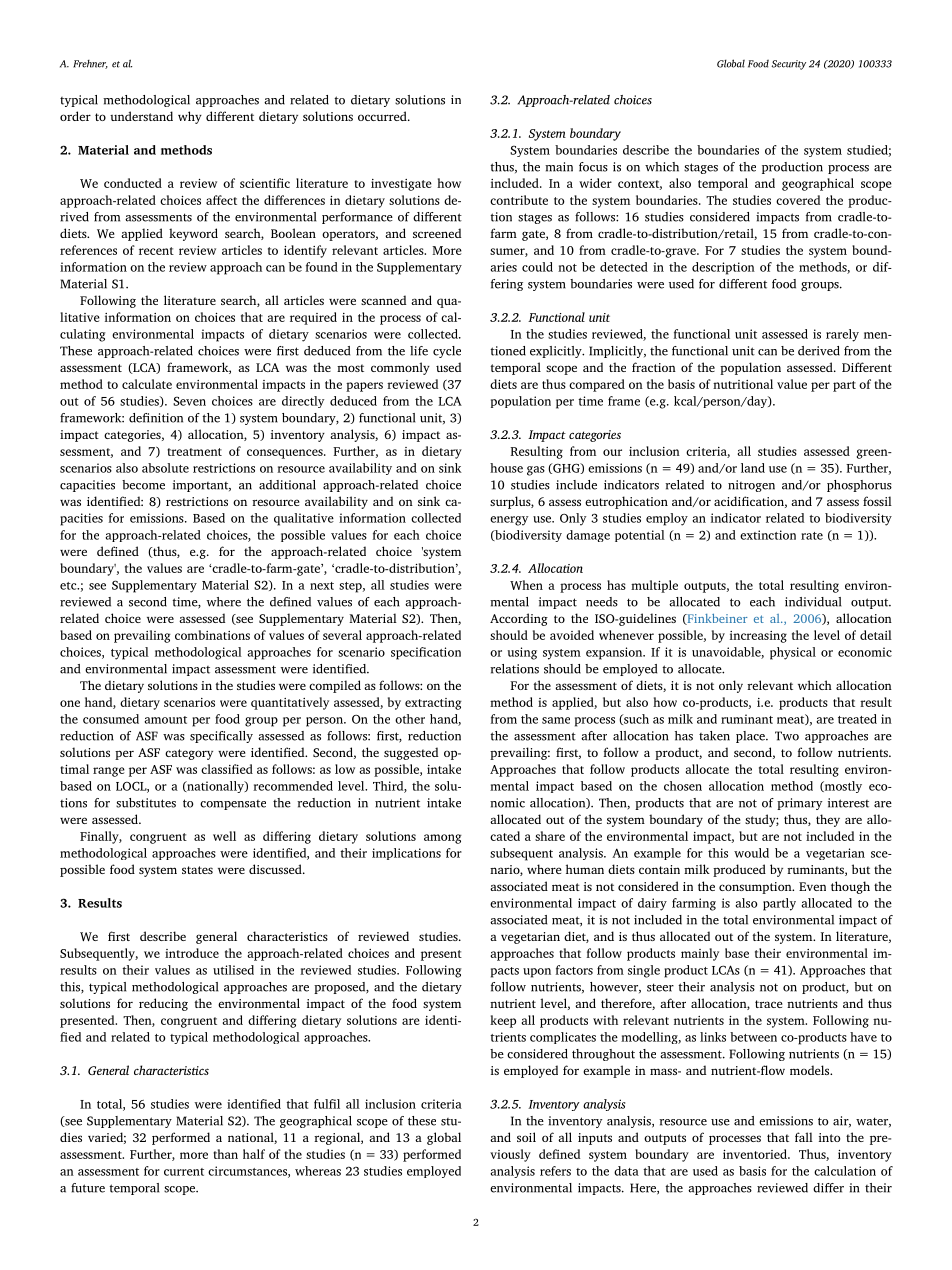 This screenshot has width=952, height=1270. What do you see at coordinates (165, 720) in the screenshot?
I see `amount` at bounding box center [165, 720].
